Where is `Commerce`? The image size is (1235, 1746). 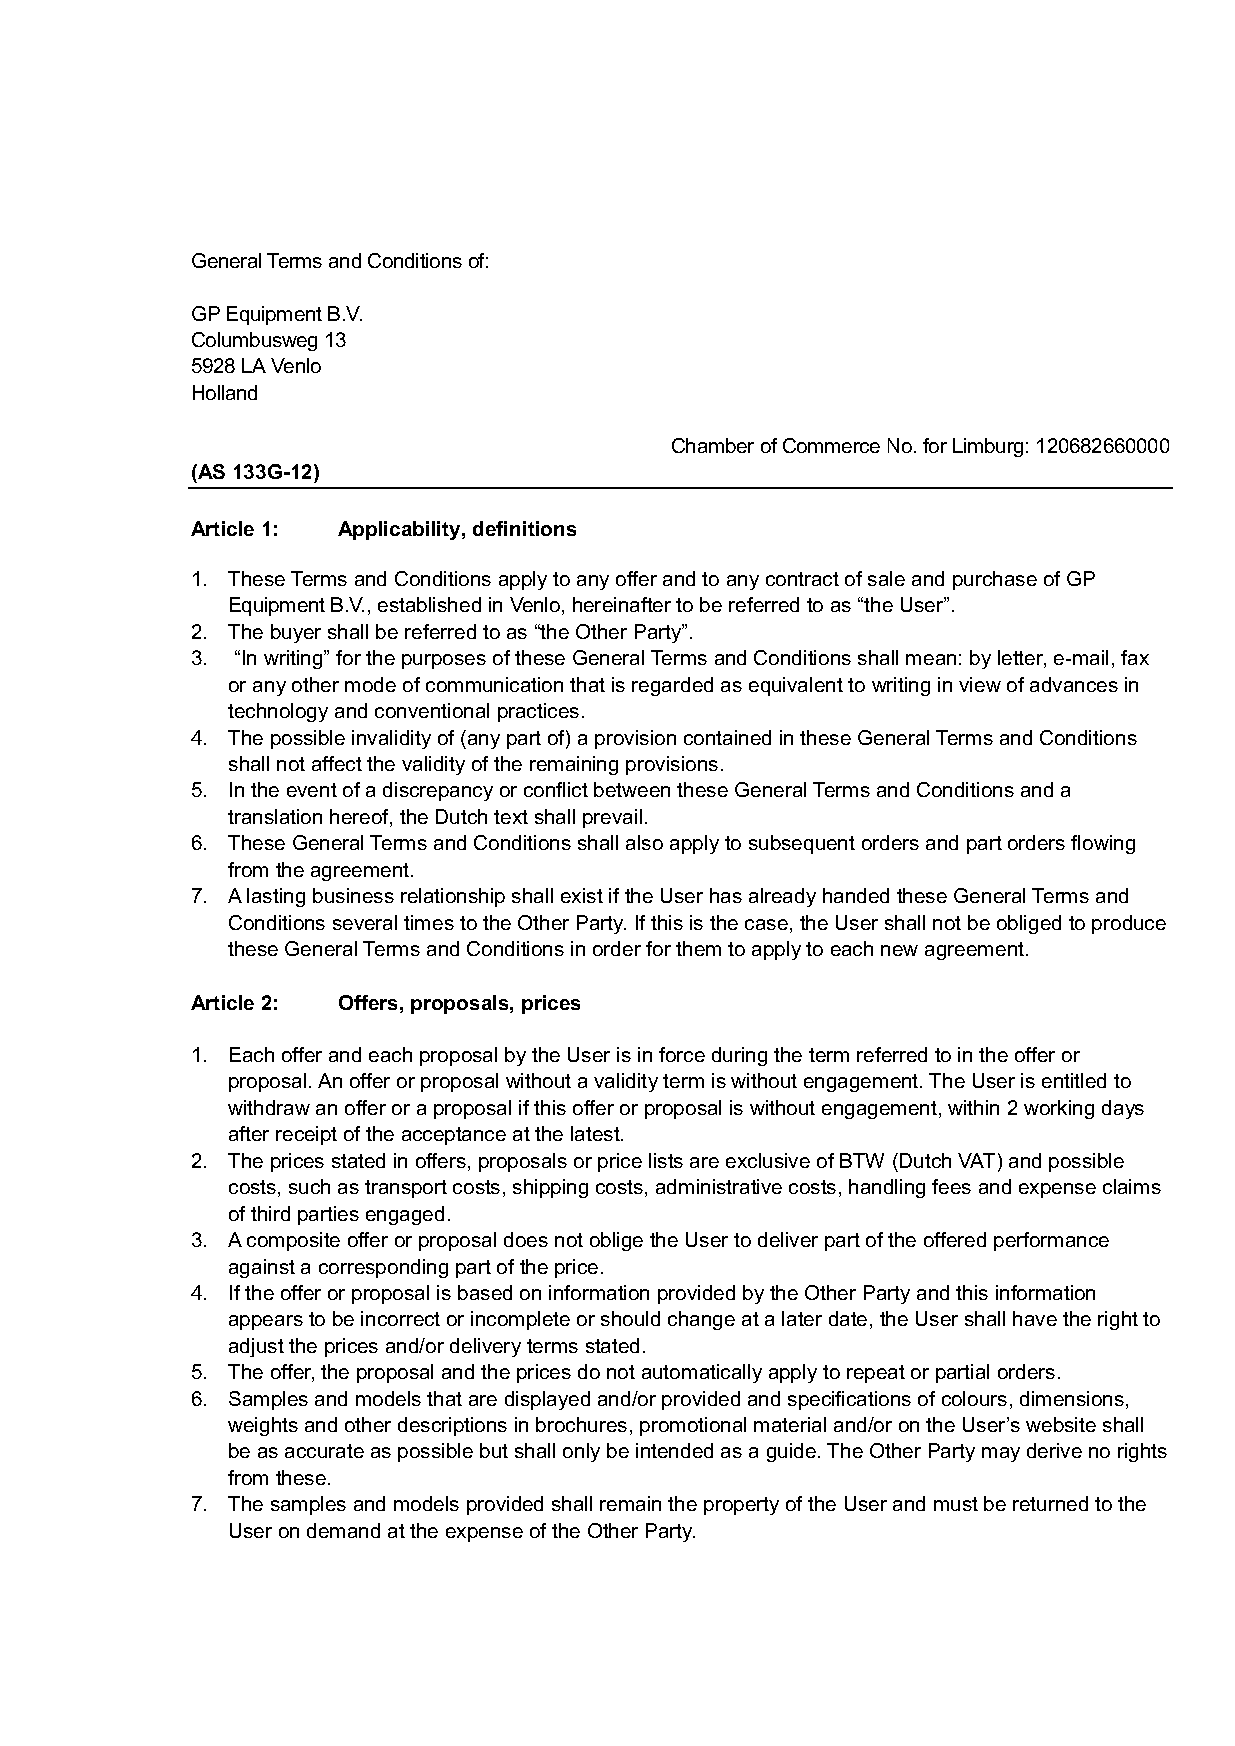 Commerce is located at coordinates (831, 445).
